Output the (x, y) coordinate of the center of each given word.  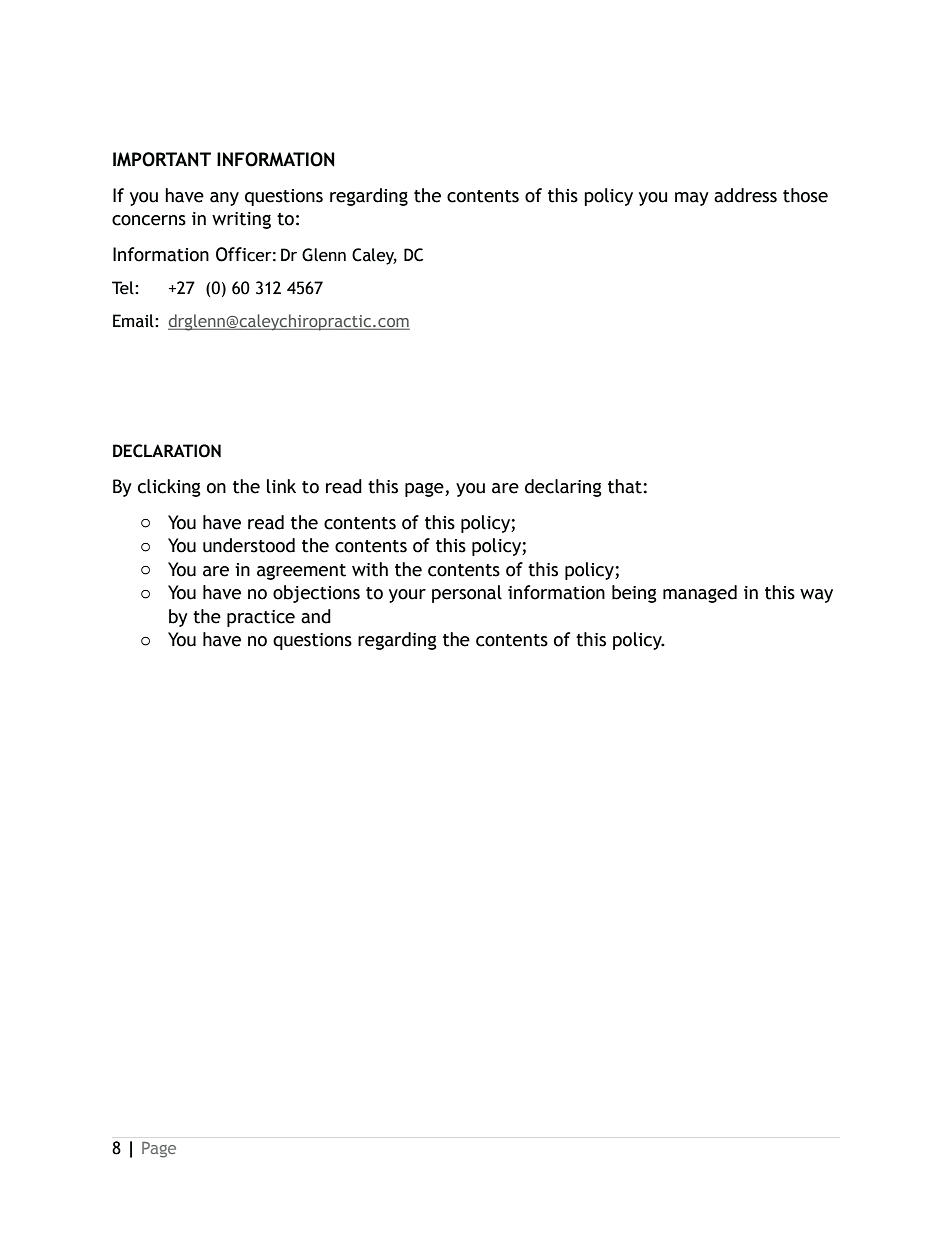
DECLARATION (167, 451)
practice (261, 618)
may (692, 199)
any (224, 199)
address (745, 195)
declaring (563, 488)
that (626, 486)
